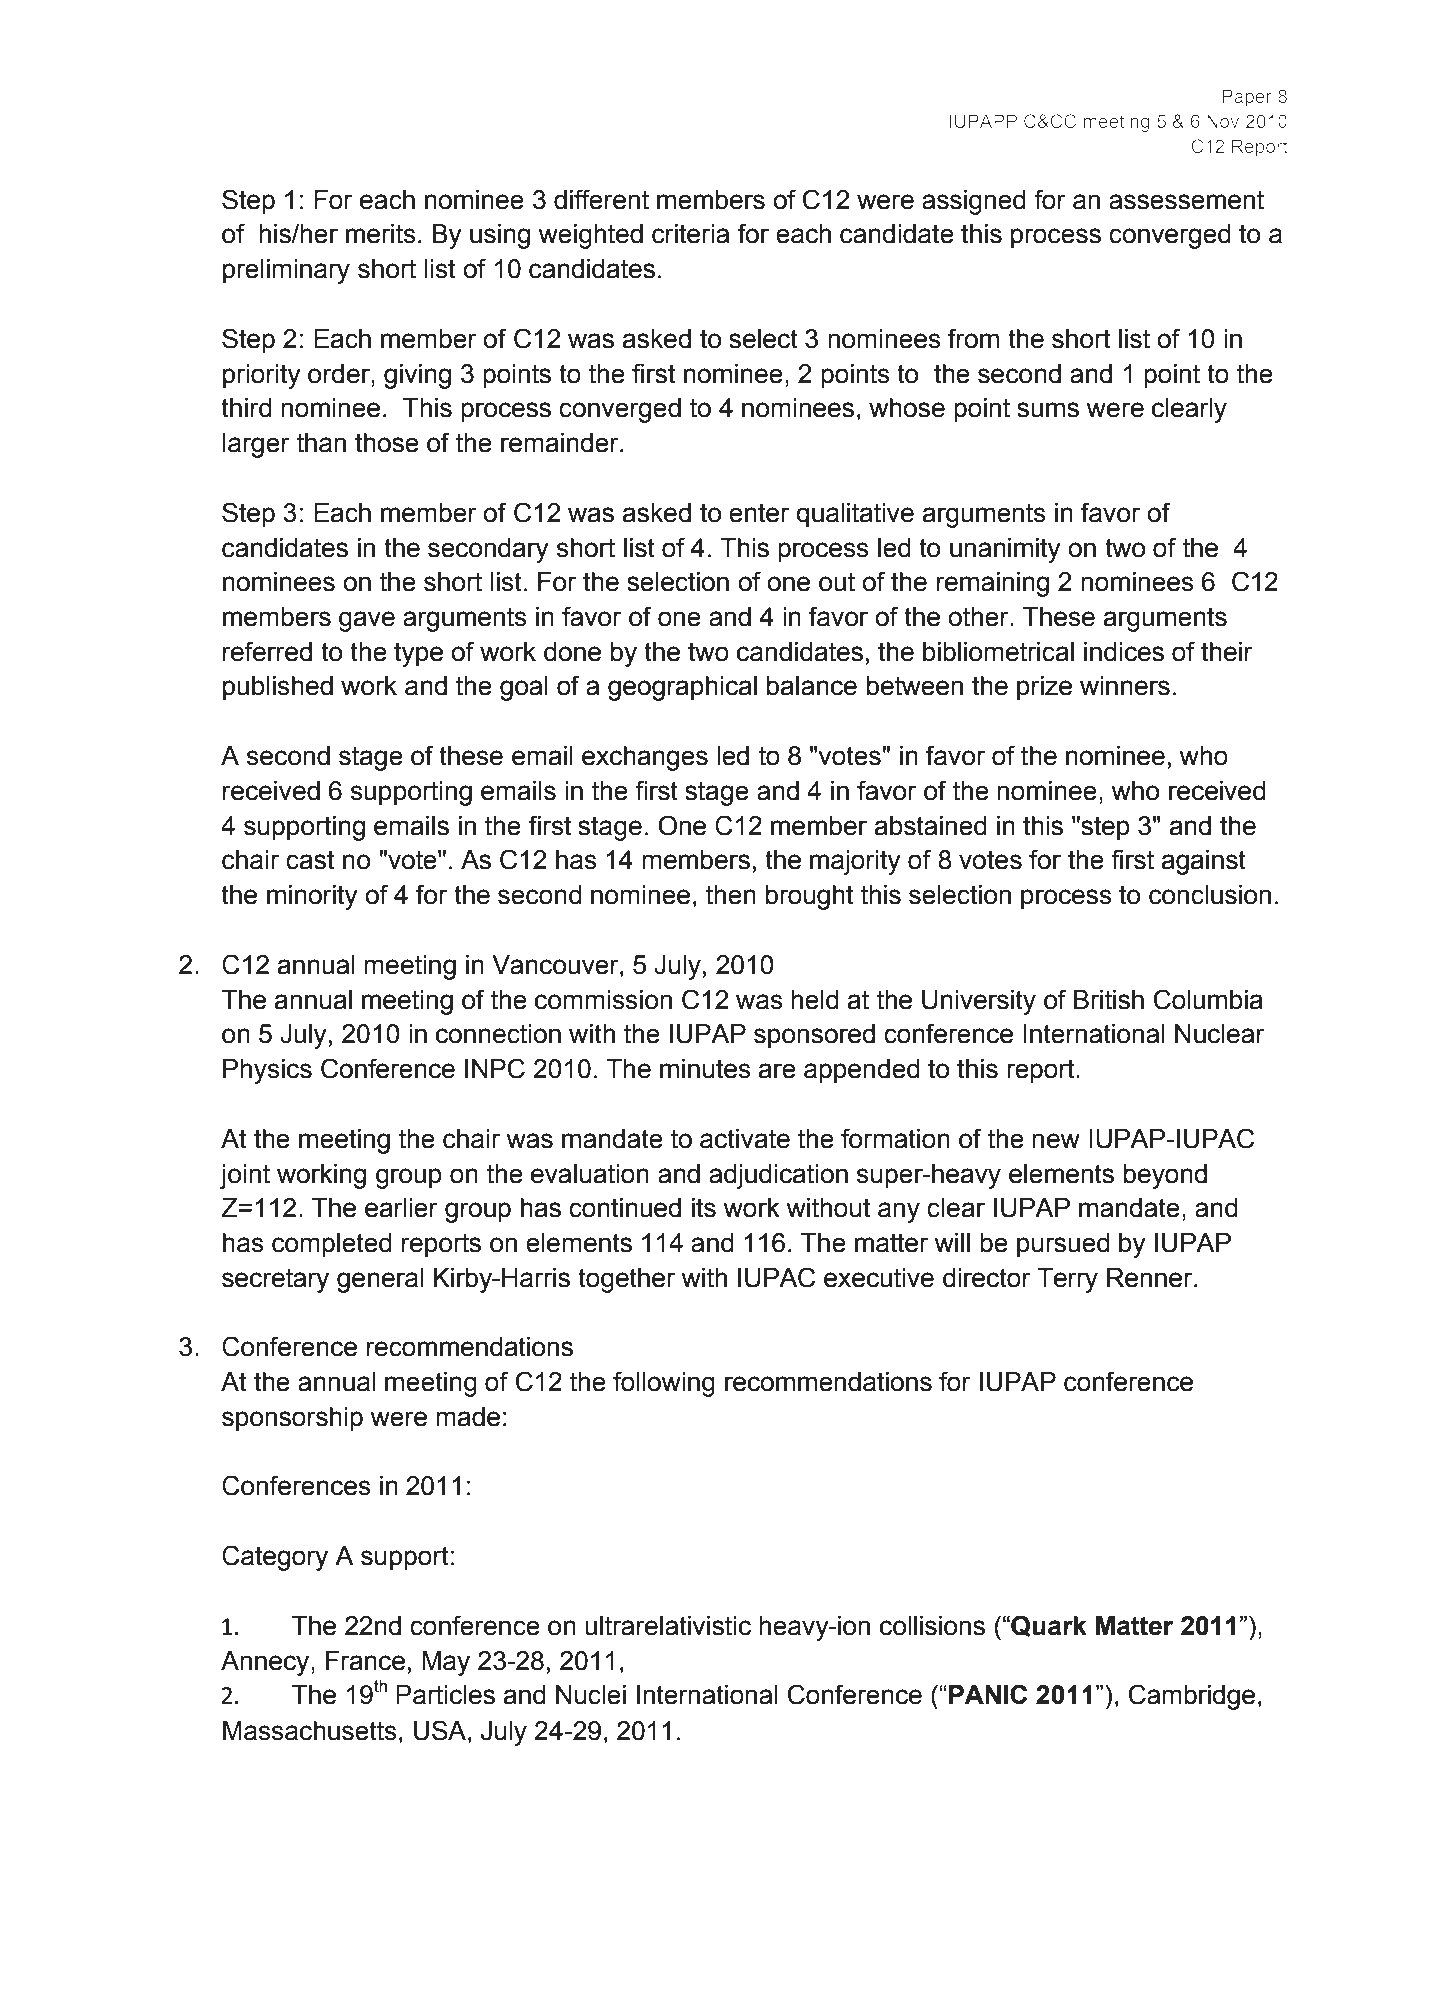  I want to click on France, so click(365, 1661).
